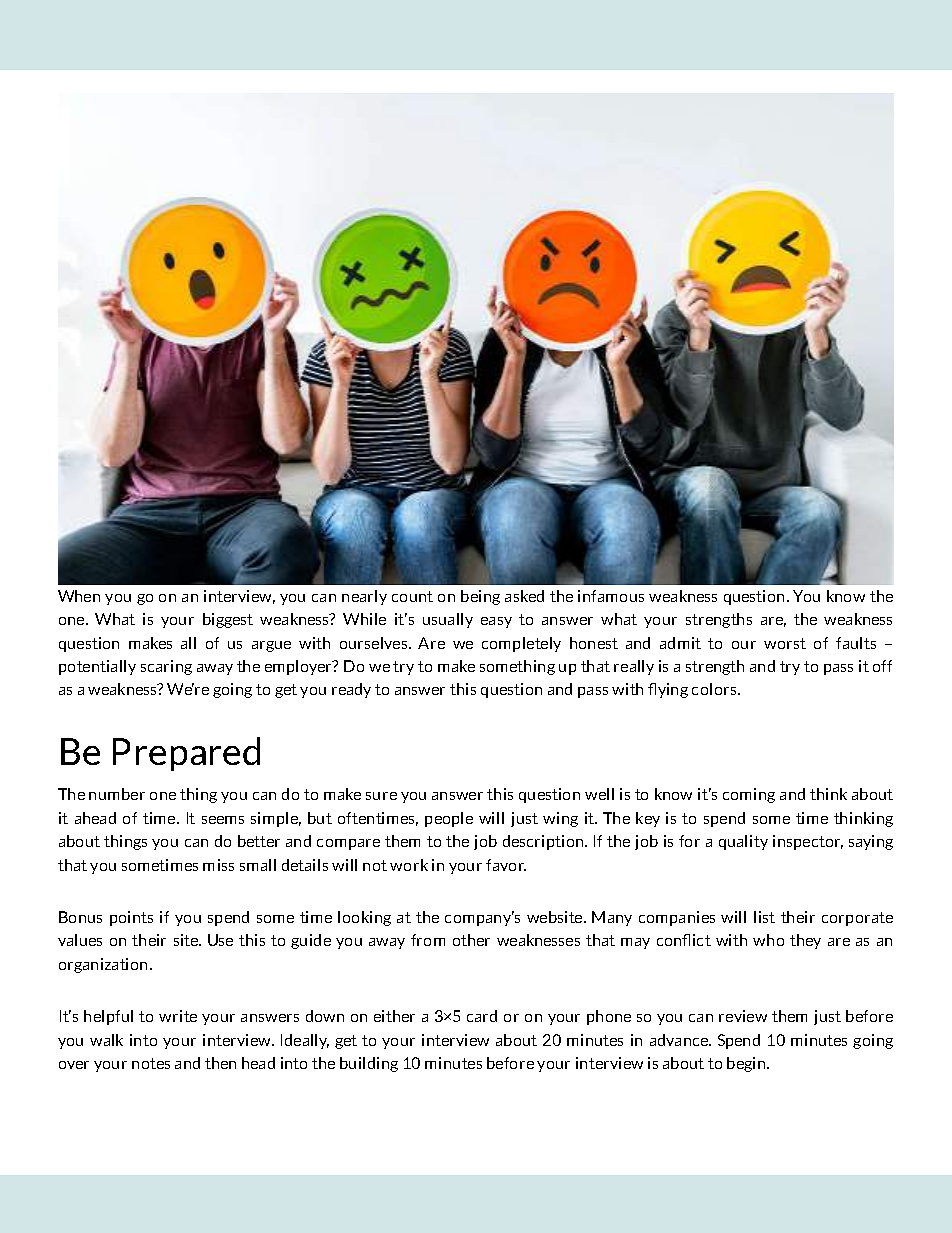  What do you see at coordinates (186, 754) in the screenshot?
I see `Prepared` at bounding box center [186, 754].
